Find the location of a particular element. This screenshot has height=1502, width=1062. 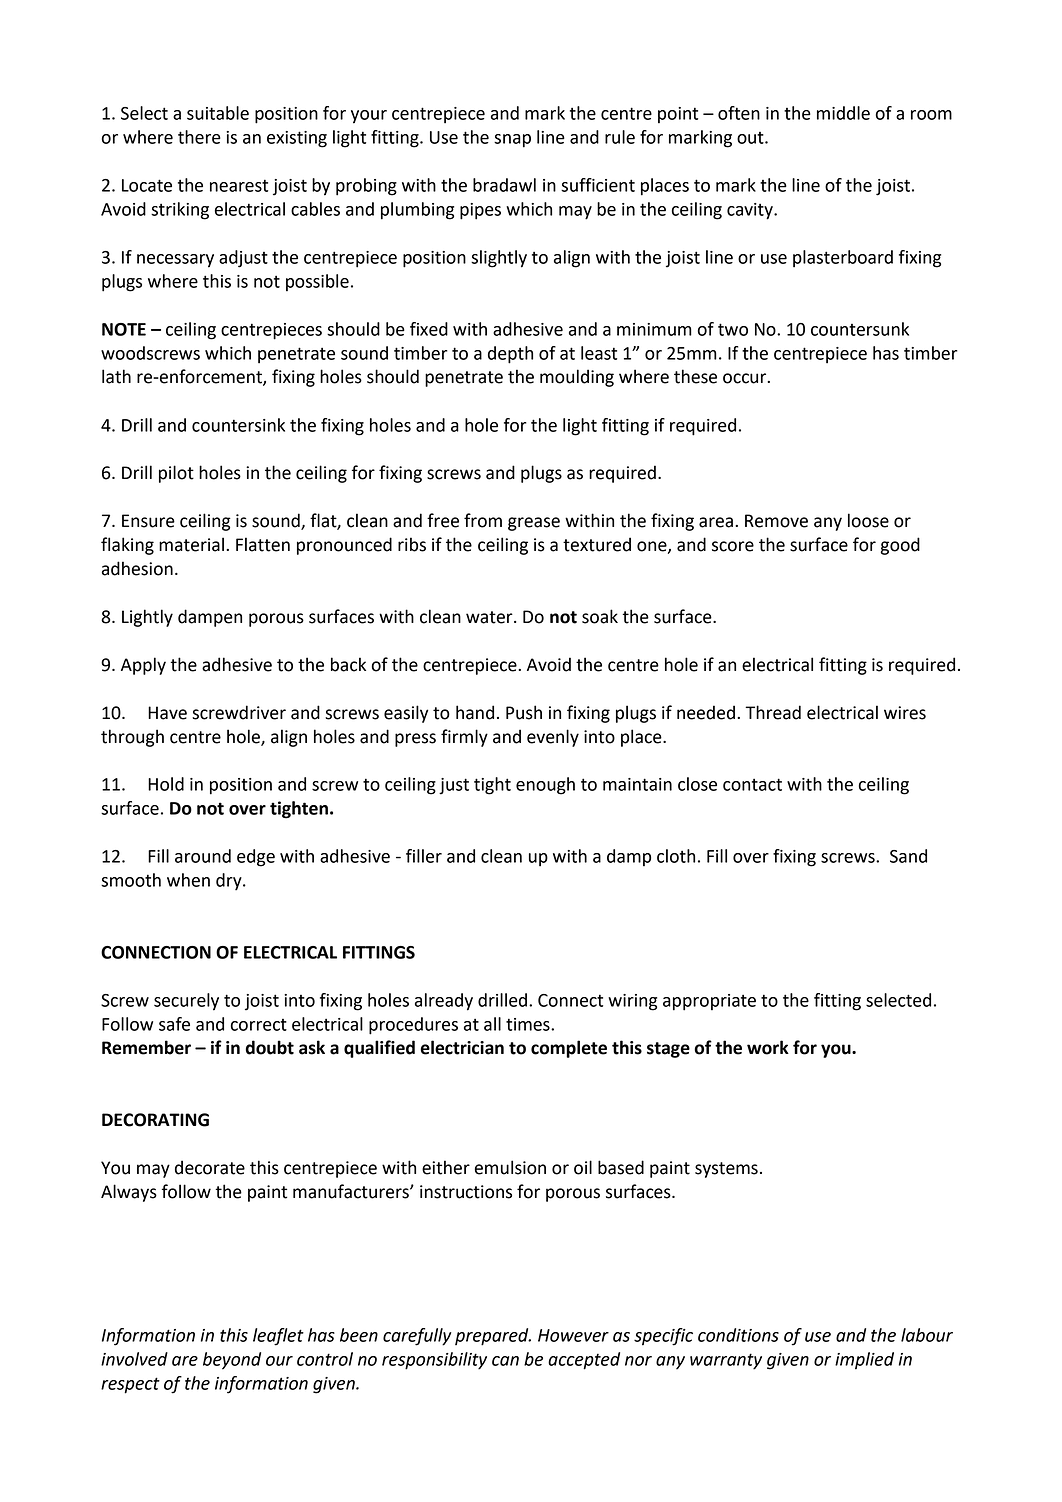

Hold is located at coordinates (166, 784).
